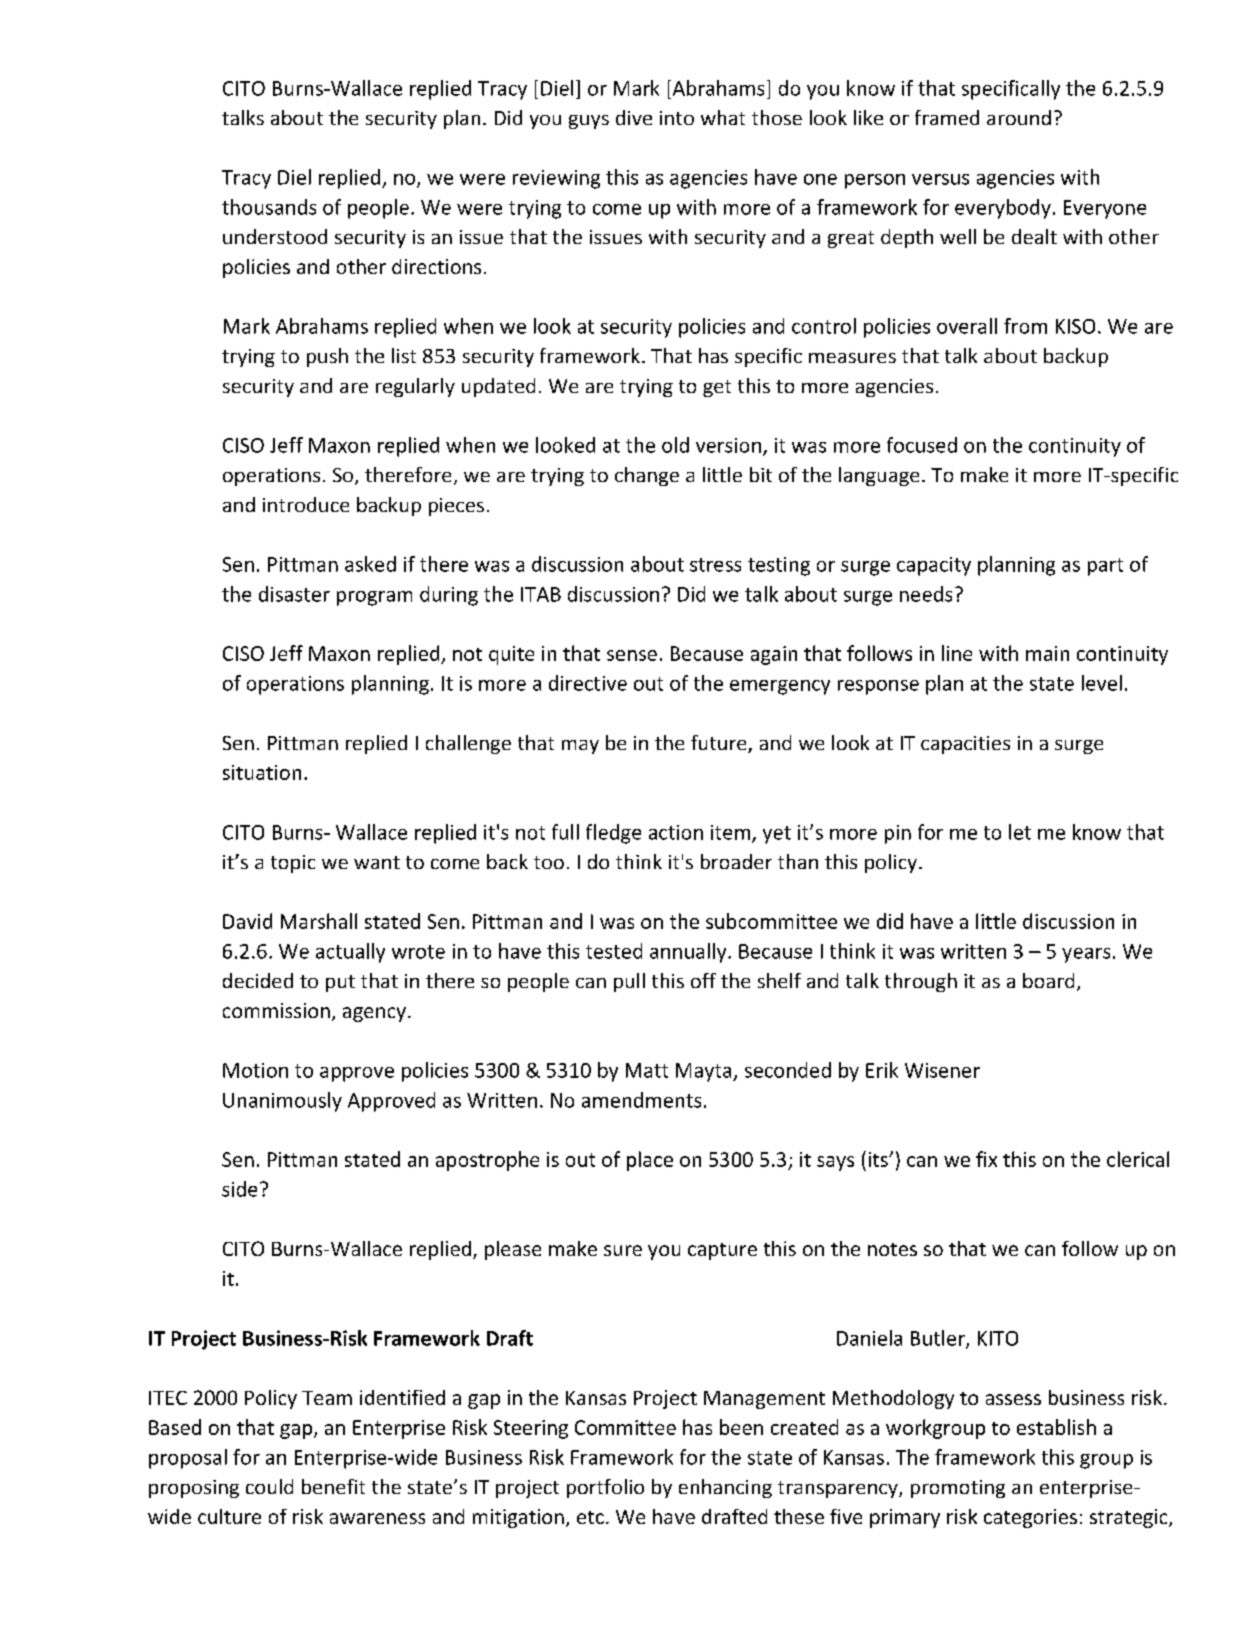  I want to click on action, so click(676, 832).
